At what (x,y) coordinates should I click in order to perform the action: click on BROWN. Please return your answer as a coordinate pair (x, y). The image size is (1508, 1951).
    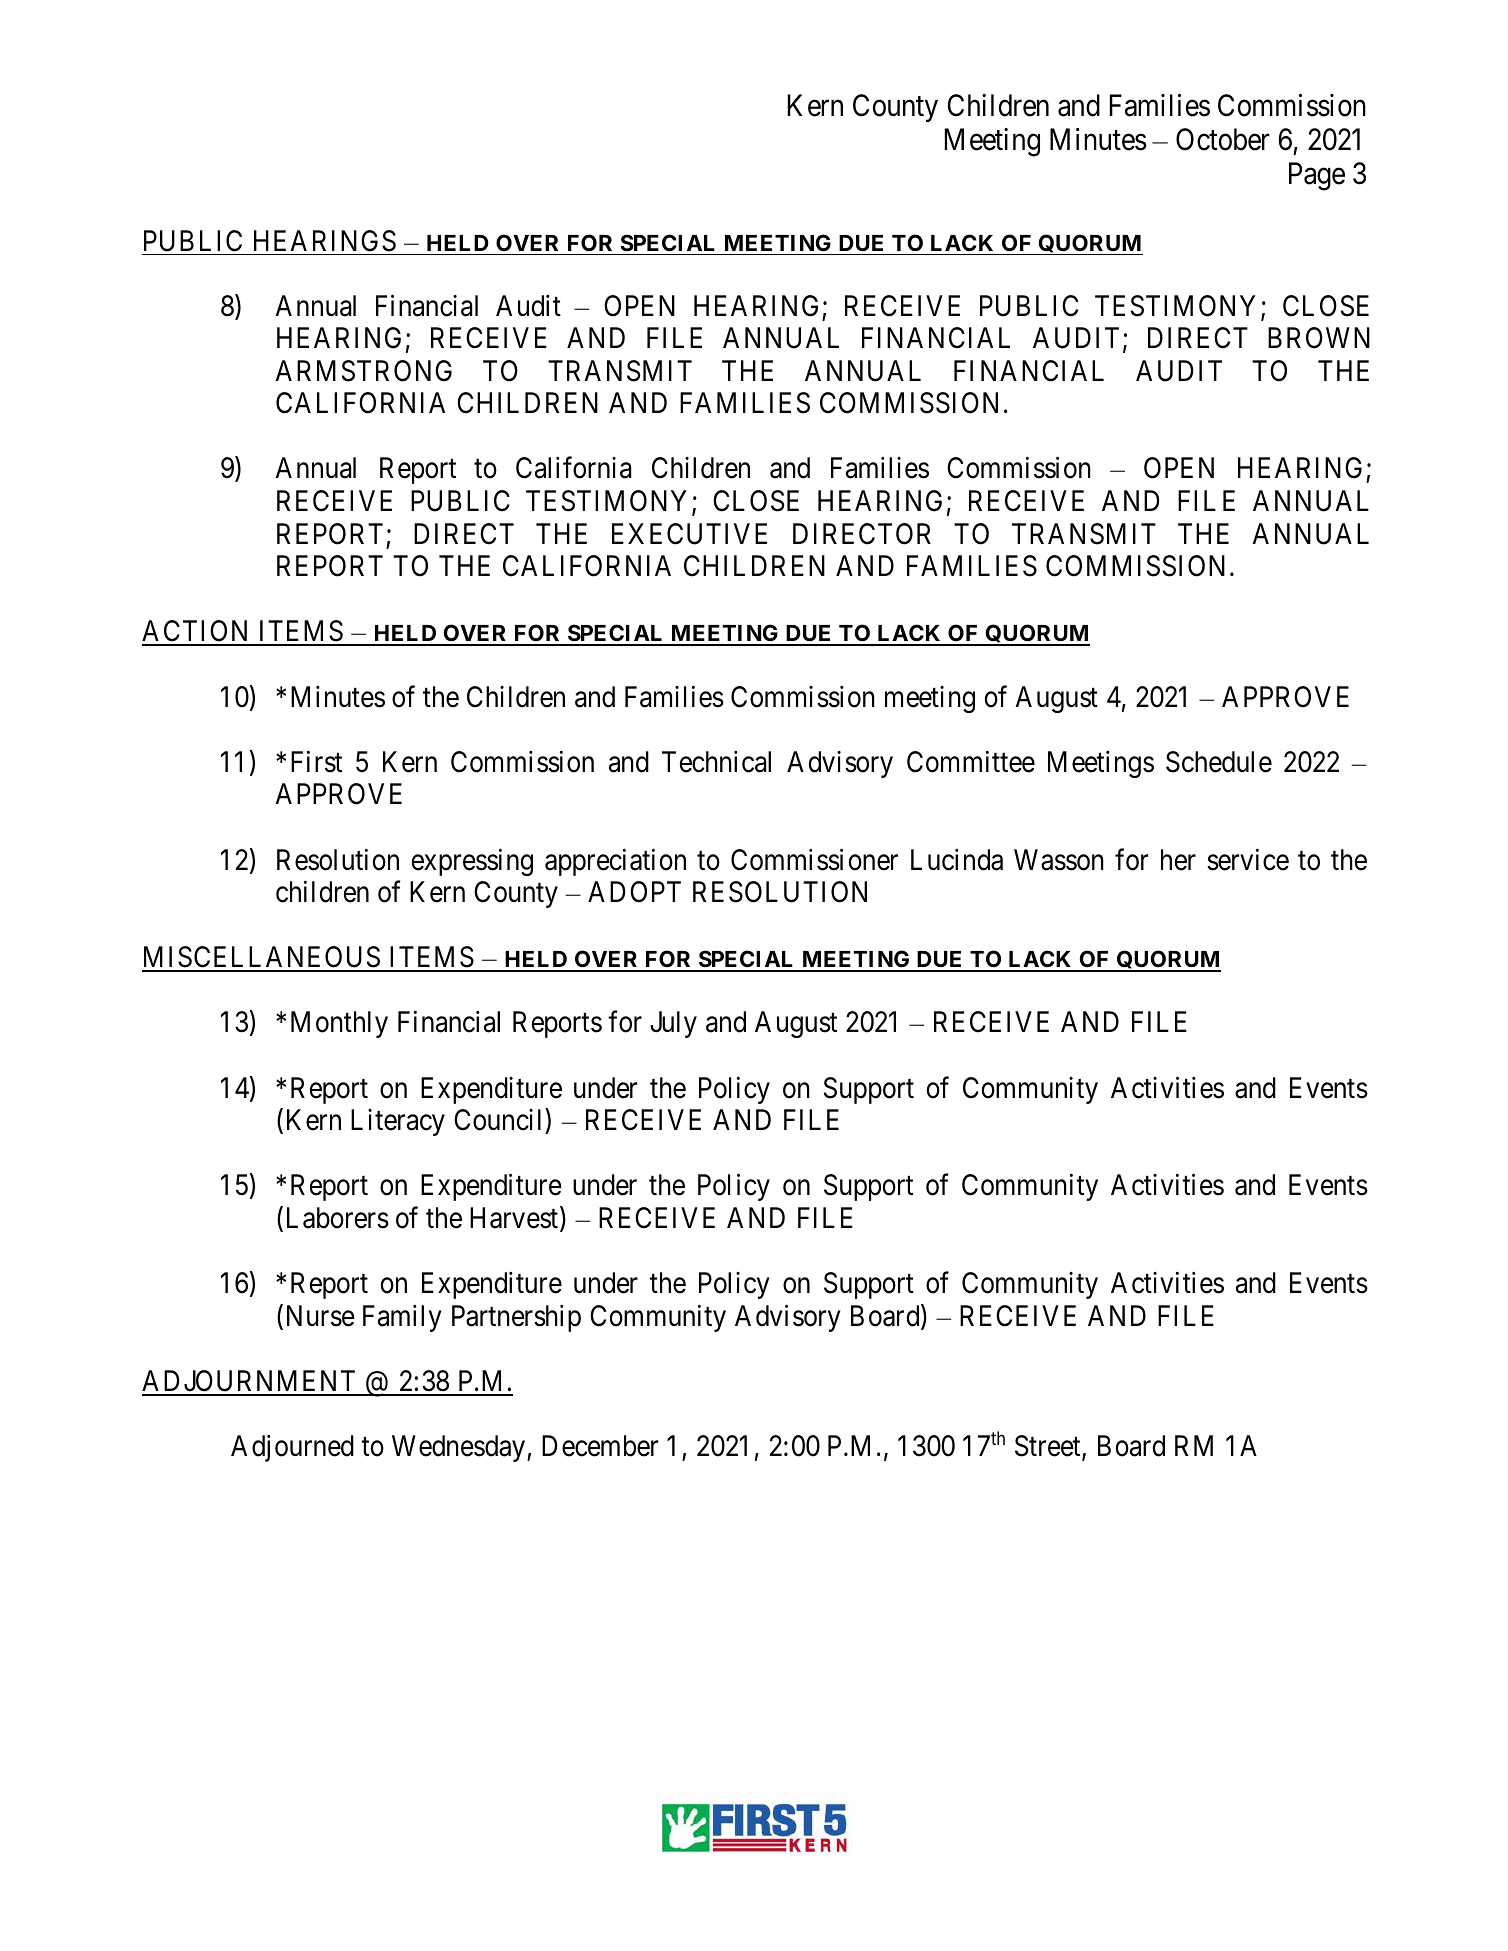
    Looking at the image, I should click on (1319, 338).
